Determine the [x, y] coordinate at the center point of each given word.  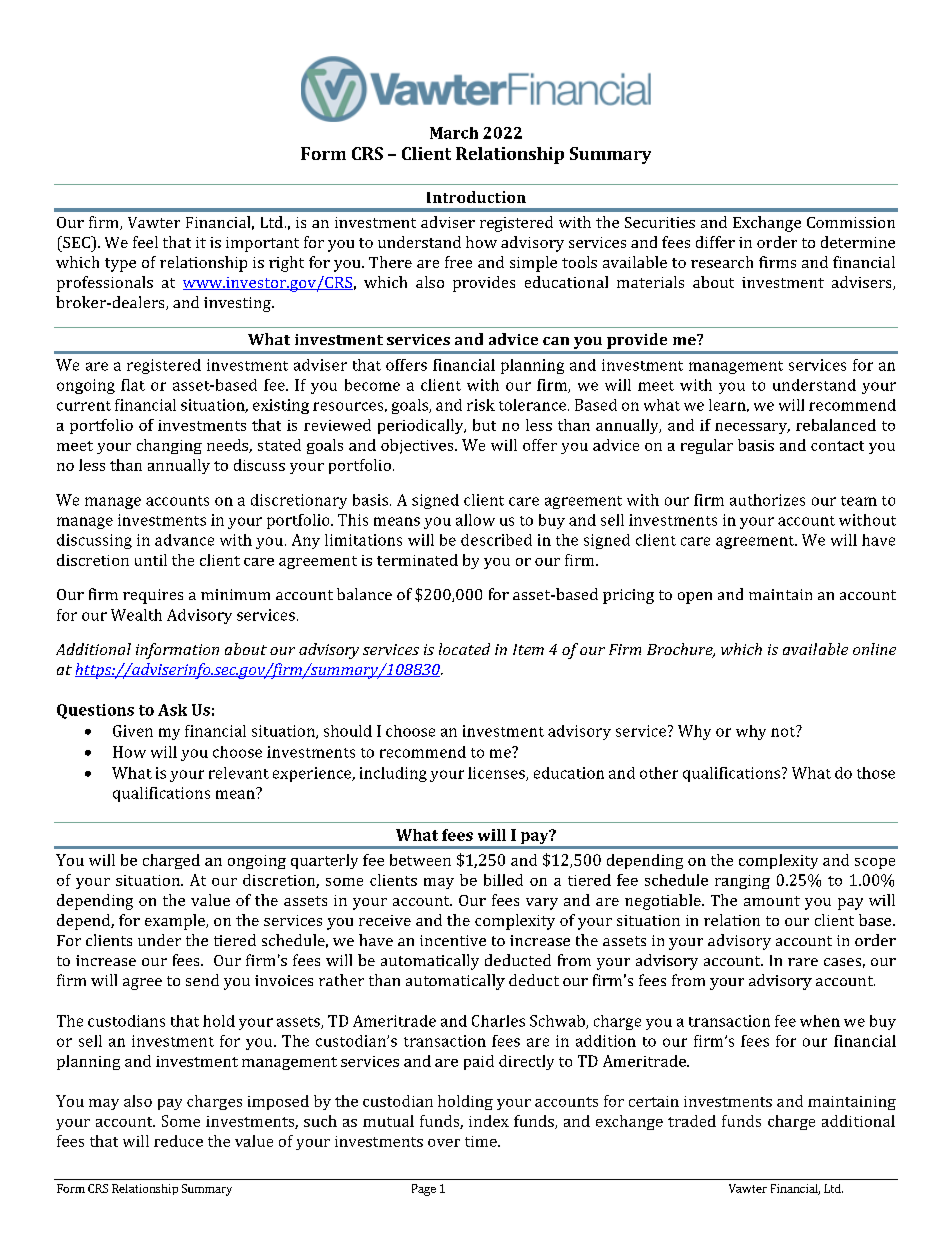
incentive [453, 940]
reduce [178, 1141]
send [202, 980]
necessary [752, 428]
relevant [239, 773]
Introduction [476, 197]
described [496, 540]
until [151, 560]
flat [133, 385]
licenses [497, 774]
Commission [851, 222]
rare [803, 962]
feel [145, 242]
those [876, 773]
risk [481, 405]
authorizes [767, 500]
